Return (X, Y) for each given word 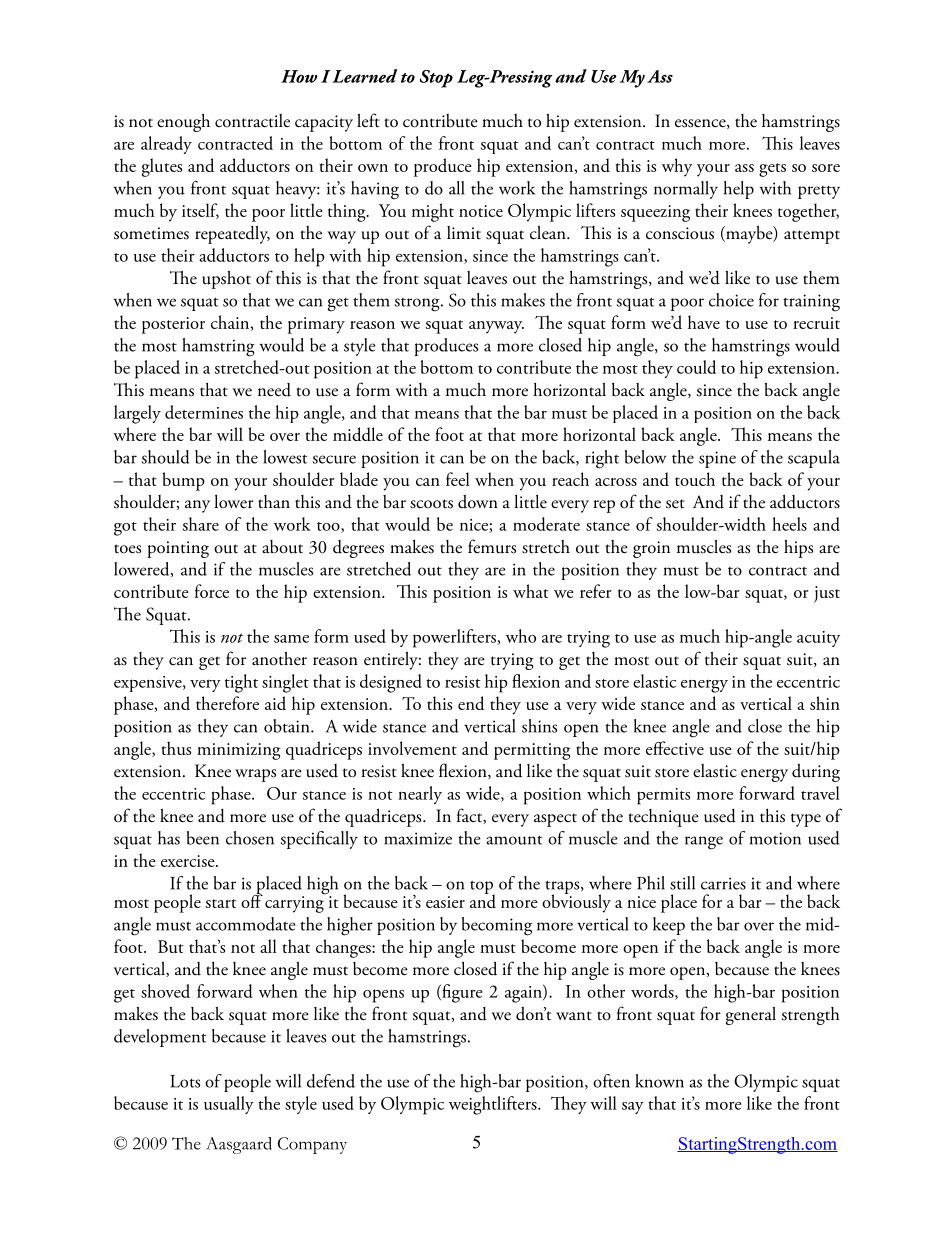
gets (772, 170)
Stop (436, 79)
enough (183, 123)
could (696, 367)
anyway (496, 327)
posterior (173, 325)
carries (723, 883)
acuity (818, 639)
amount (514, 840)
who (521, 636)
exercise (189, 861)
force (212, 591)
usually (229, 1105)
